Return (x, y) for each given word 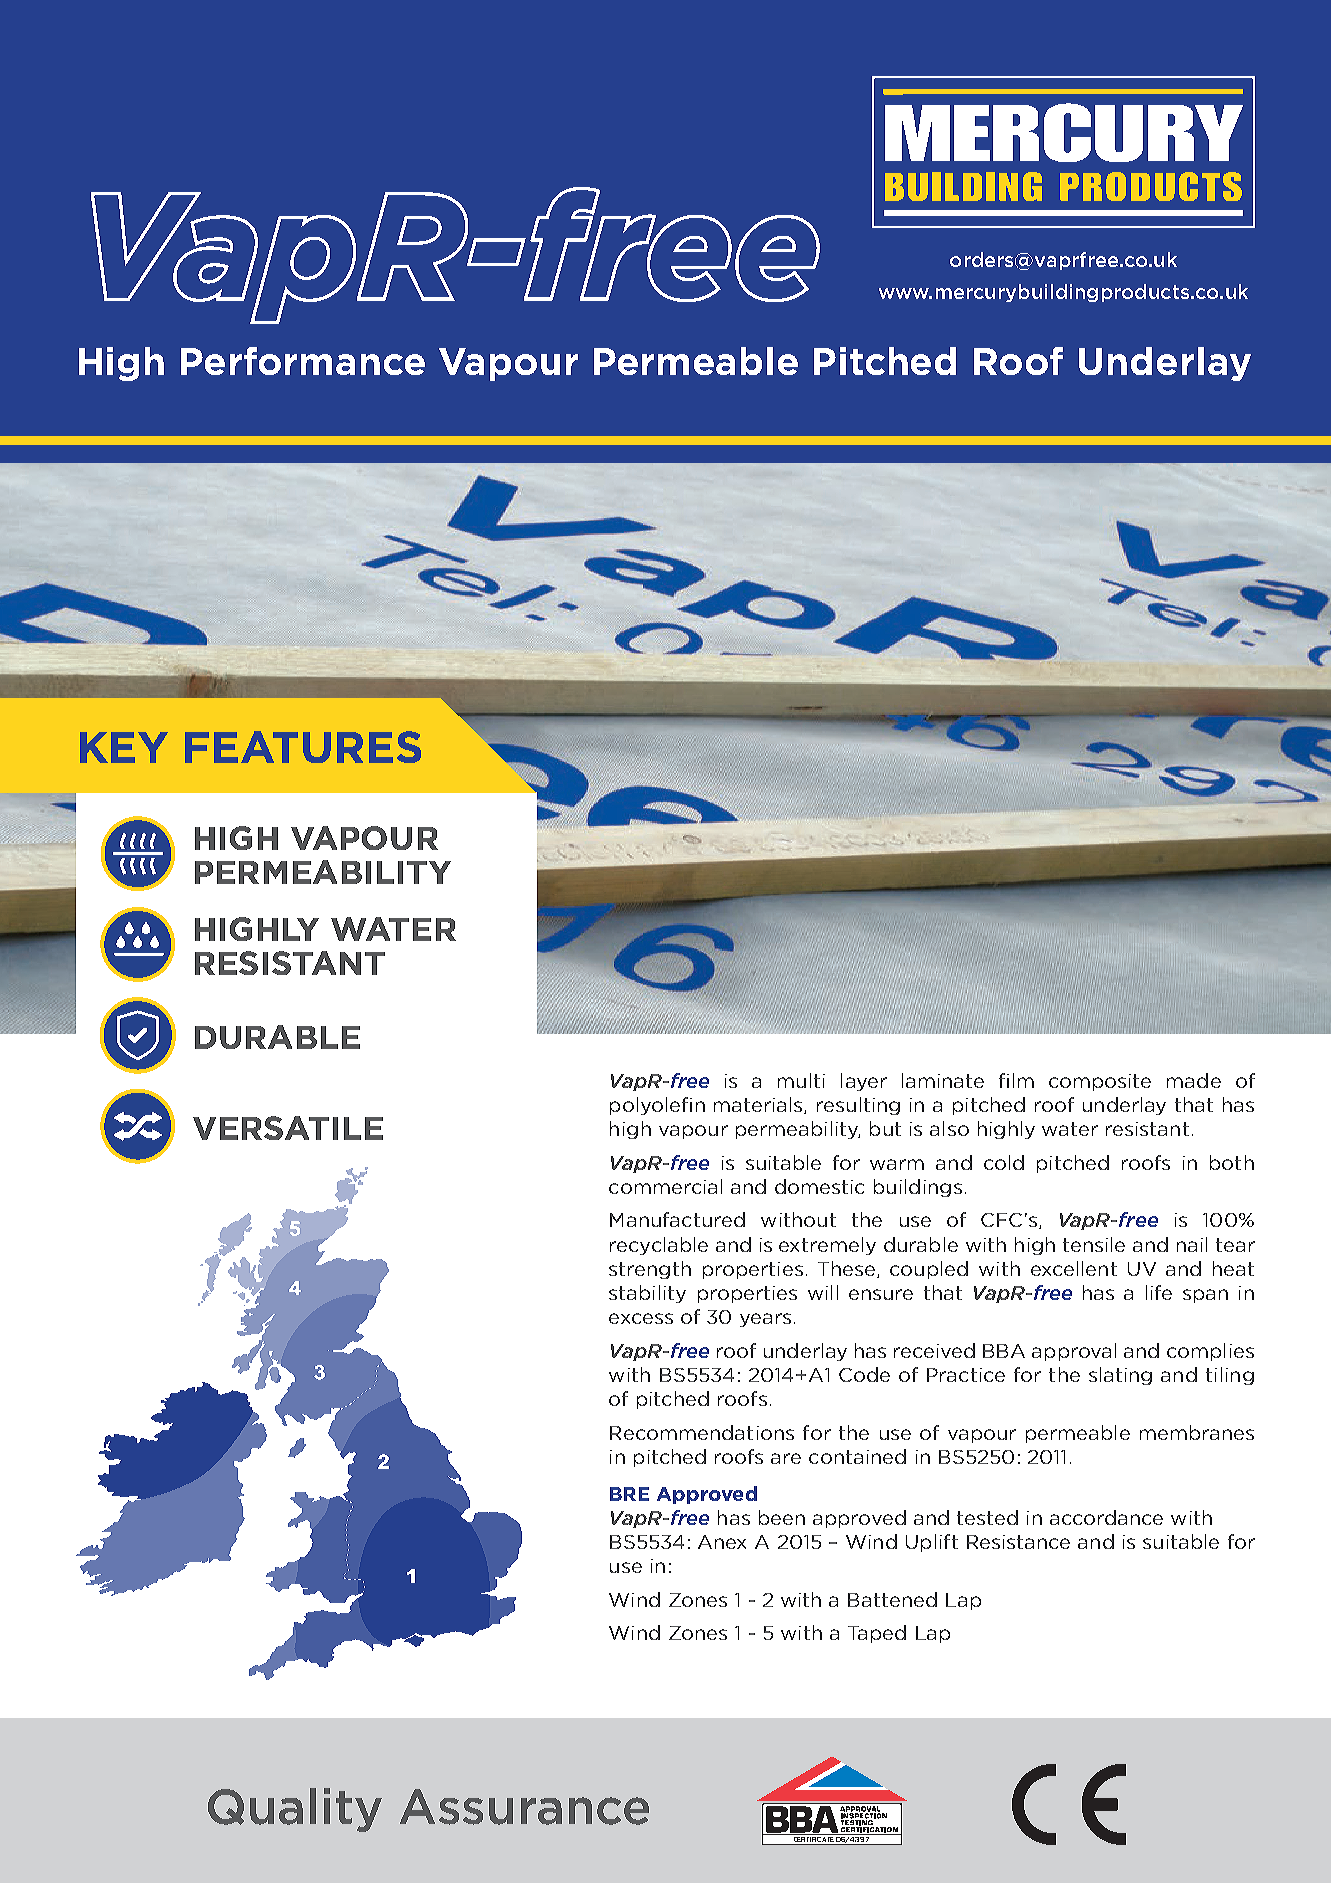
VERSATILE (288, 1128)
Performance (303, 361)
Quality (295, 1810)
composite (1100, 1082)
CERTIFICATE (814, 1841)
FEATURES (303, 747)
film (1016, 1080)
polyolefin (657, 1106)
